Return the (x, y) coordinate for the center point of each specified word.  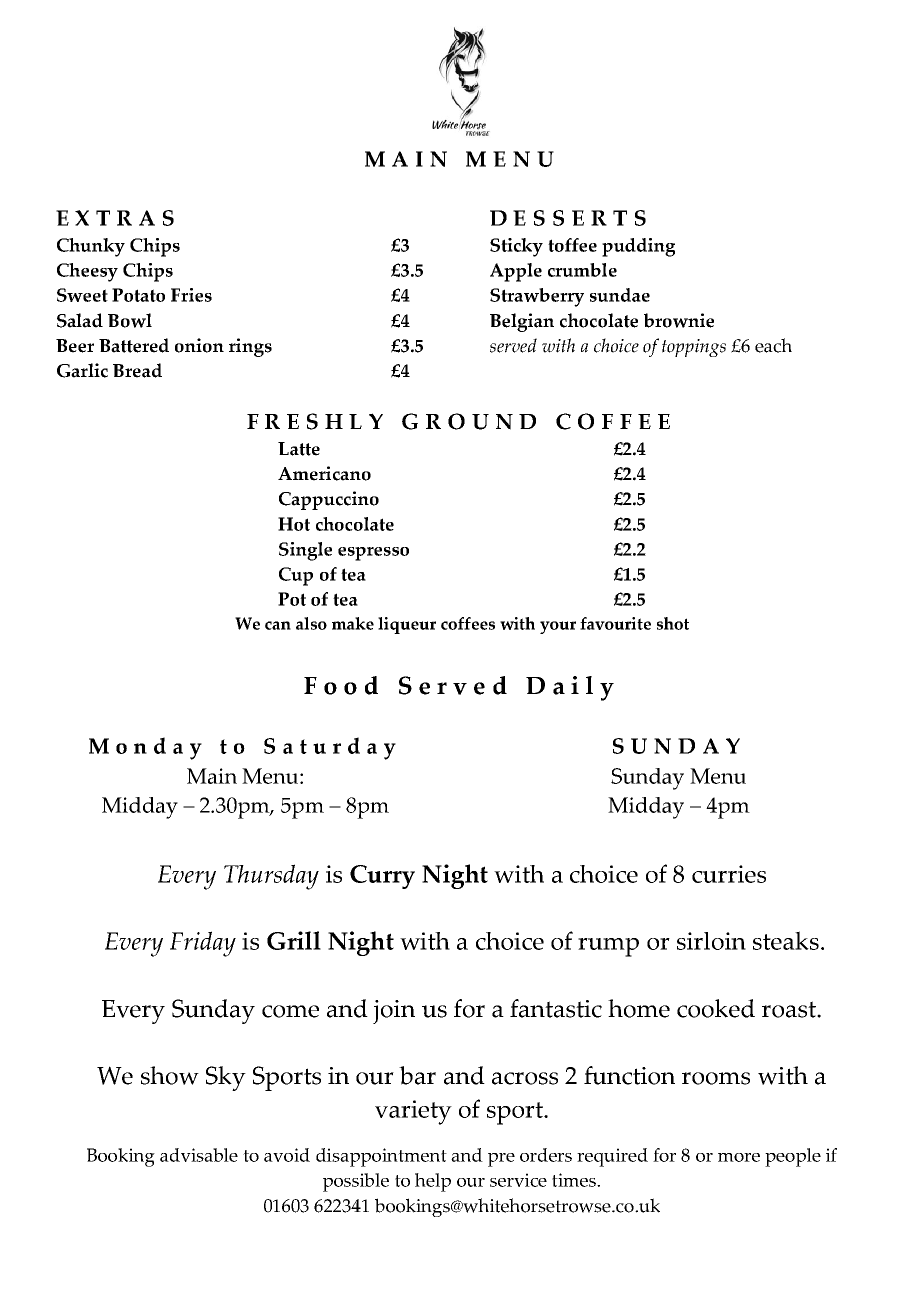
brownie (679, 320)
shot (673, 623)
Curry (382, 877)
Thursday (271, 877)
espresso (373, 554)
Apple (516, 272)
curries (729, 874)
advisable (199, 1155)
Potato (138, 295)
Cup (296, 576)
